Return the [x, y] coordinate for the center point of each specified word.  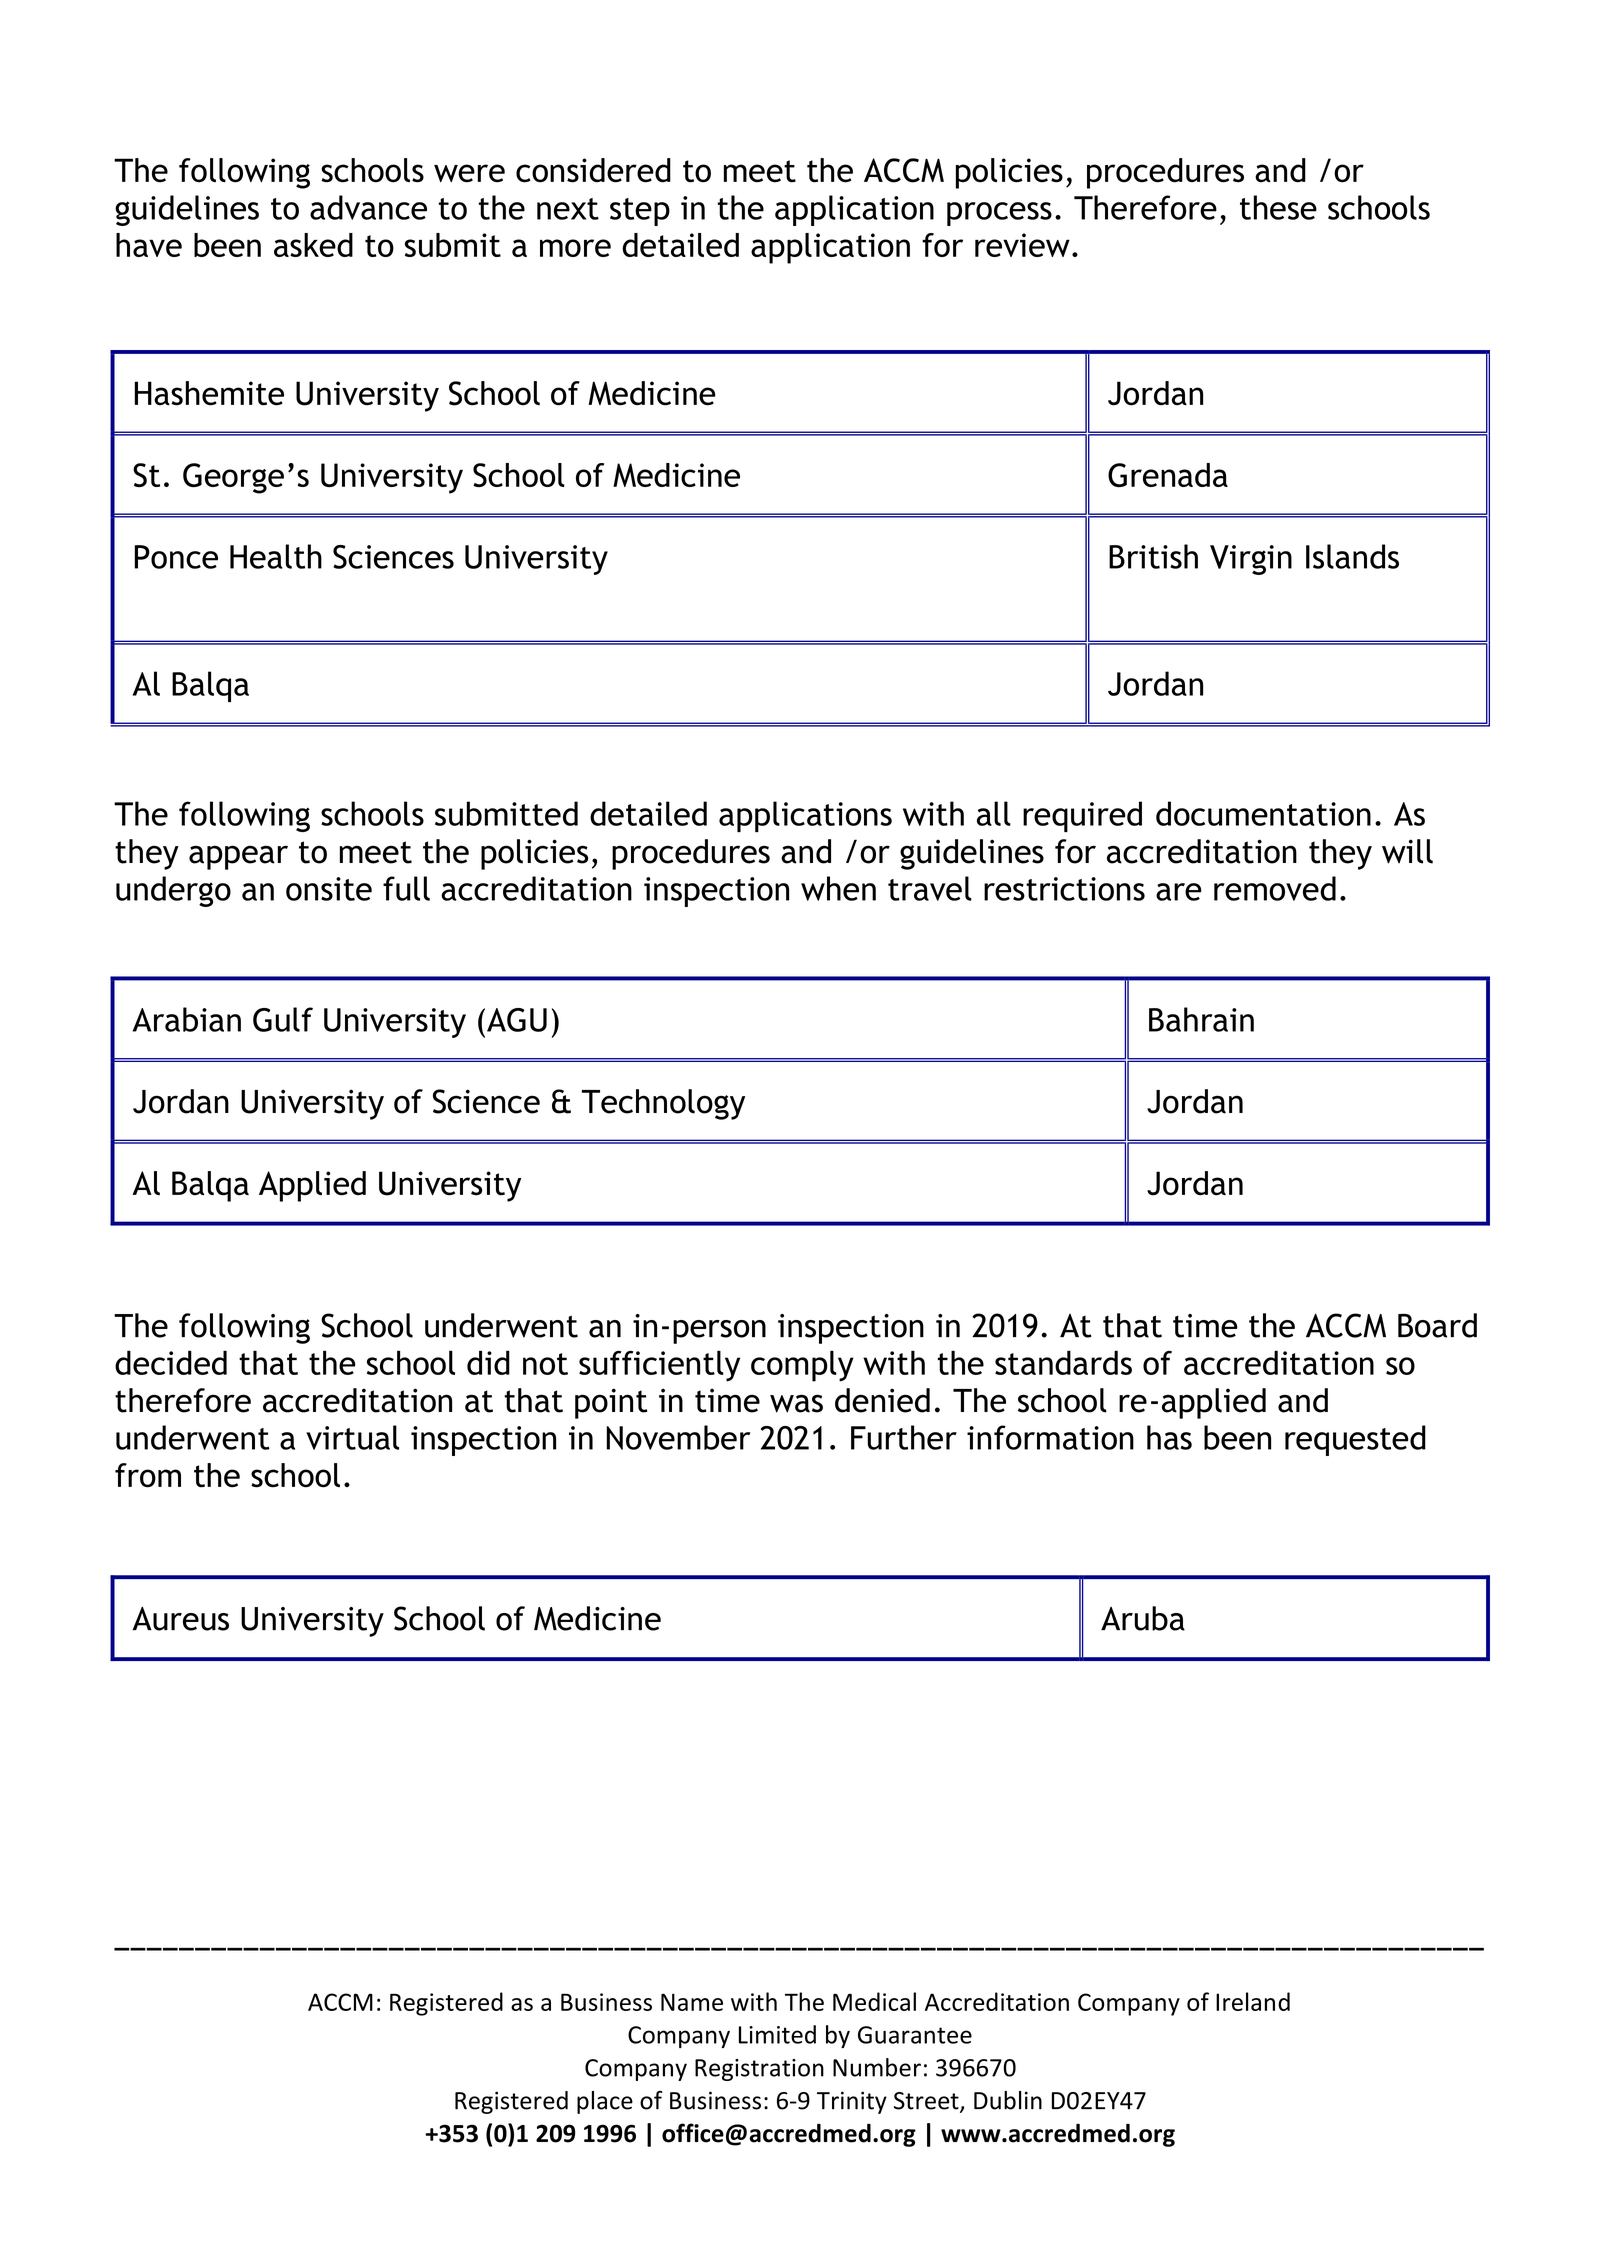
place [605, 2102]
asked [313, 245]
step [640, 212]
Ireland [1253, 2001]
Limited [777, 2034]
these [1278, 207]
